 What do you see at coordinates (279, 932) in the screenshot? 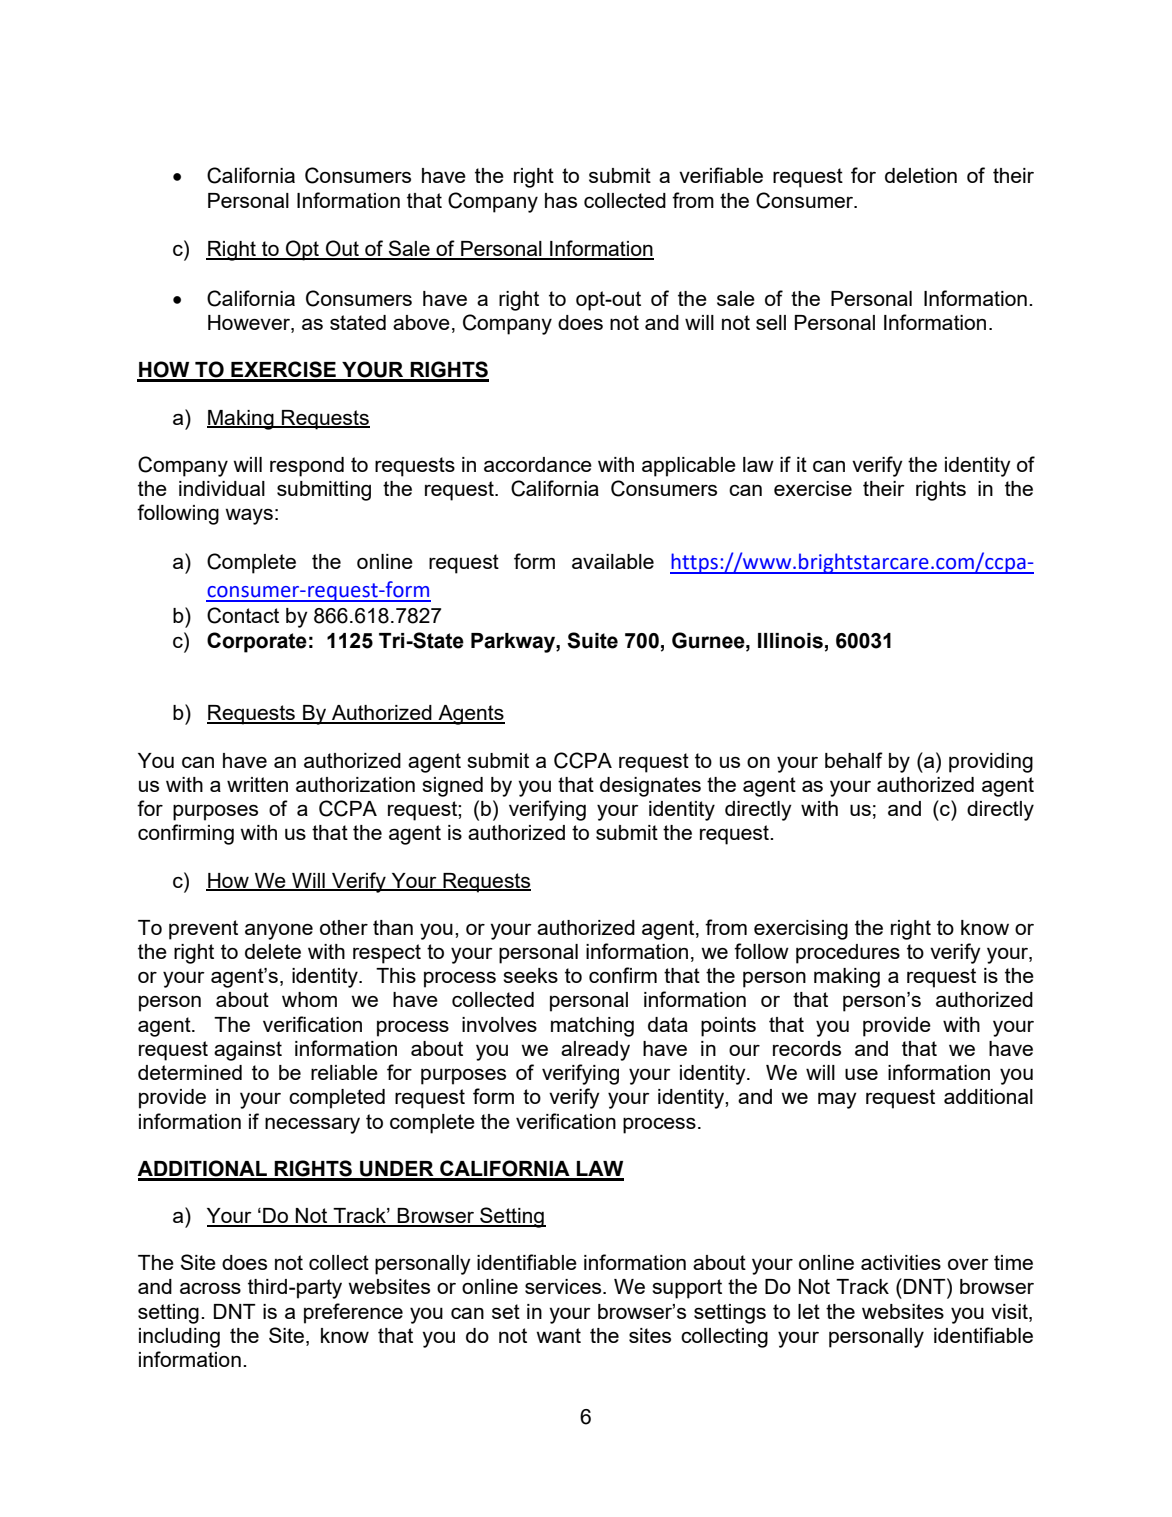
I see `anyone` at bounding box center [279, 932].
